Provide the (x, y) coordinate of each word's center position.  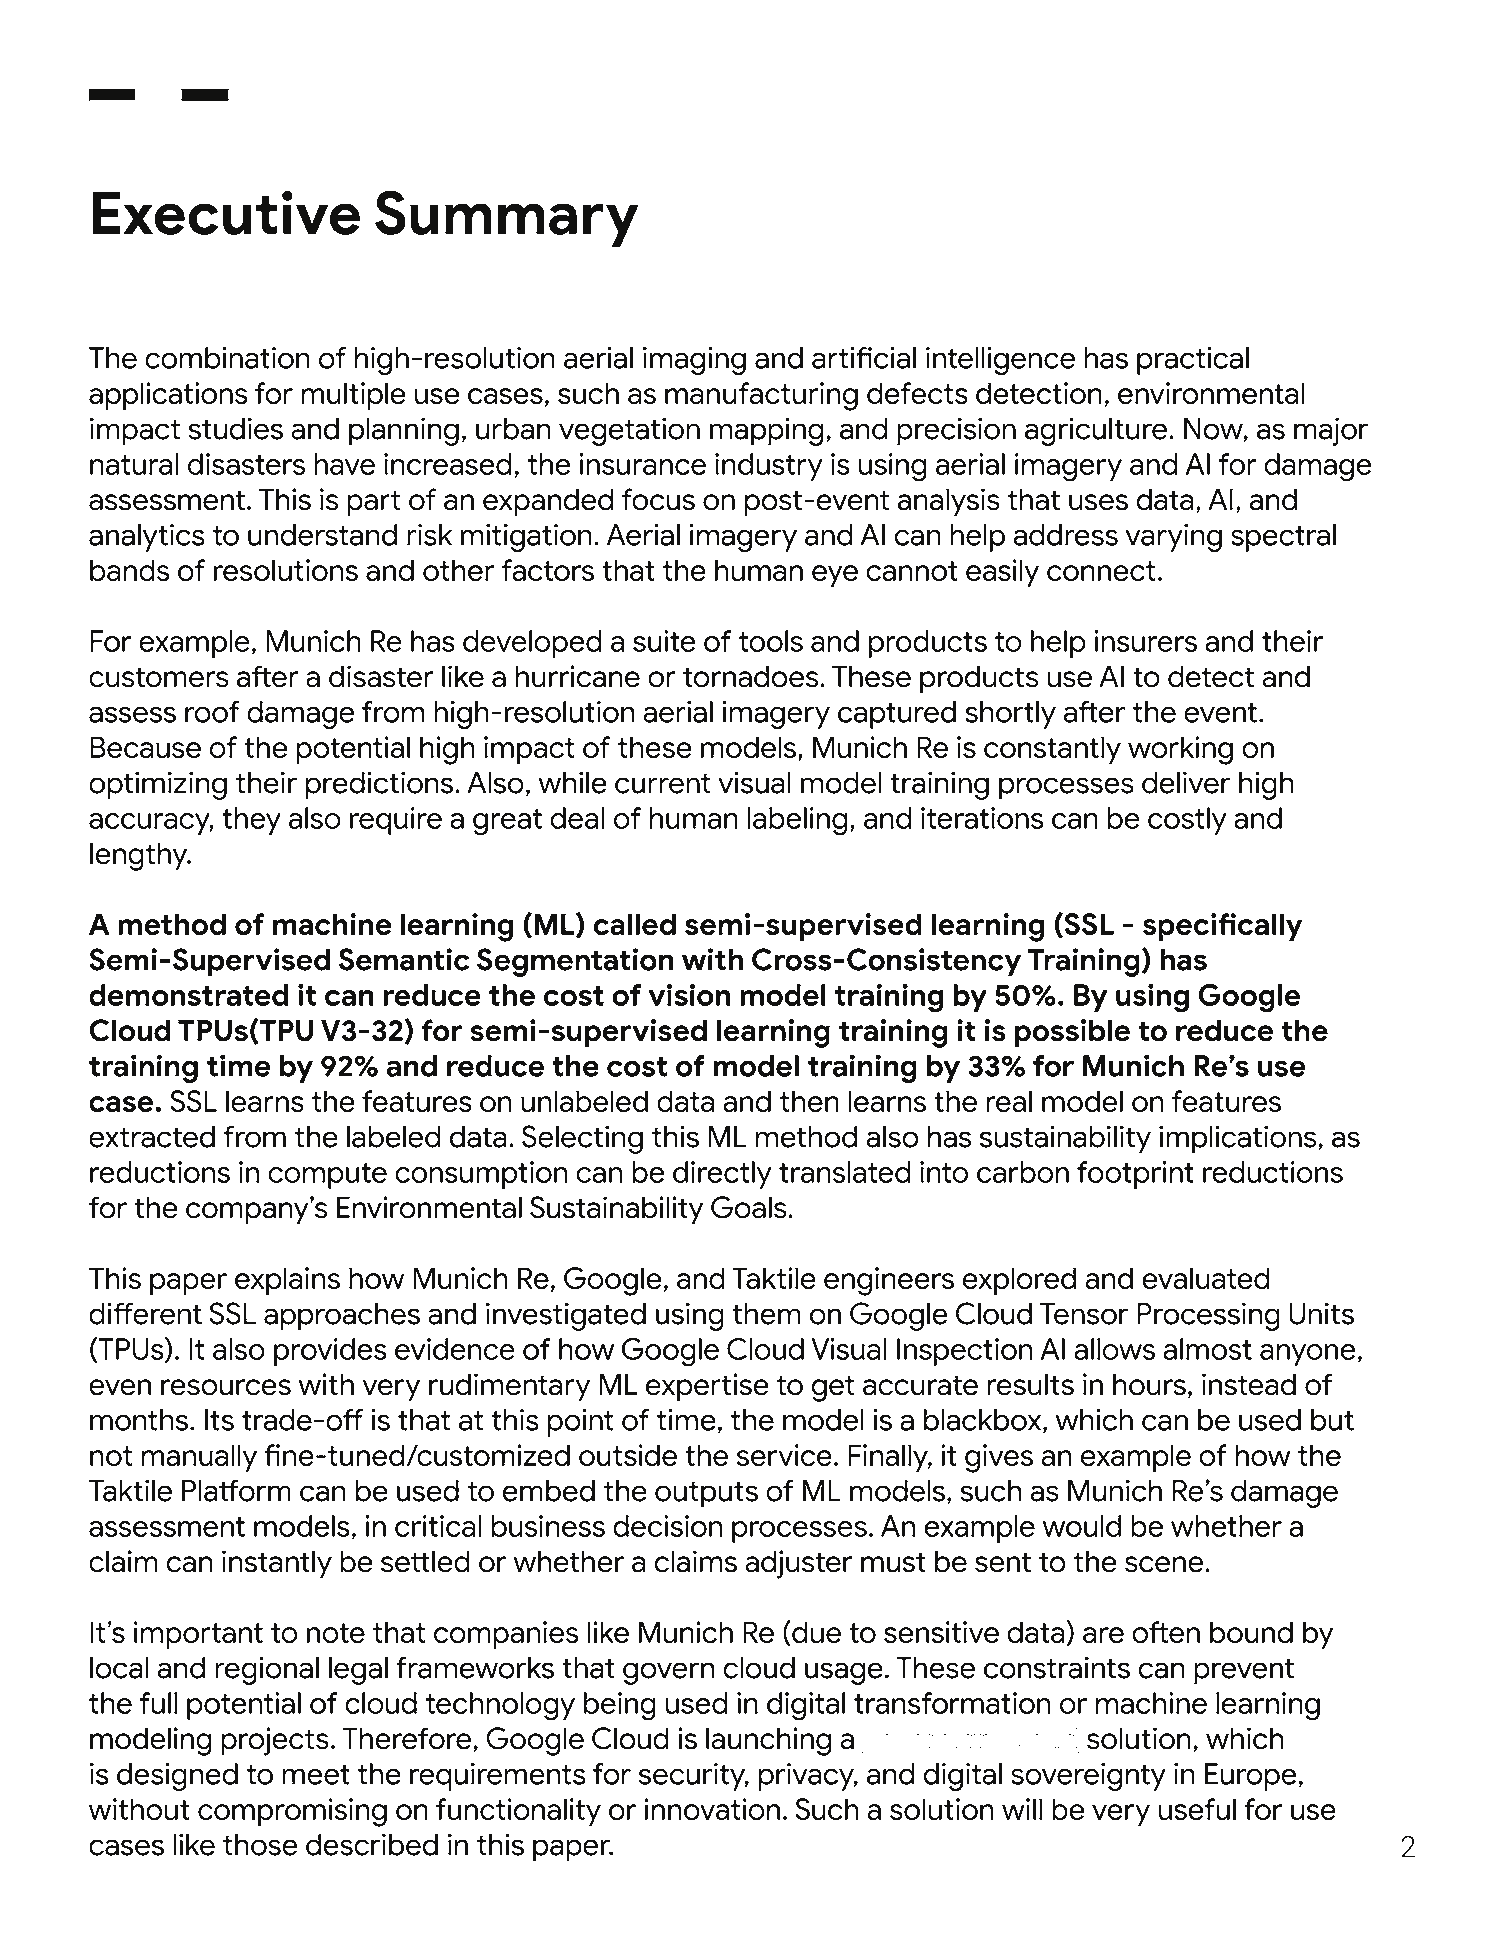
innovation (712, 1809)
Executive (226, 212)
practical (1193, 361)
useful (1197, 1809)
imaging (694, 361)
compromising (292, 1812)
